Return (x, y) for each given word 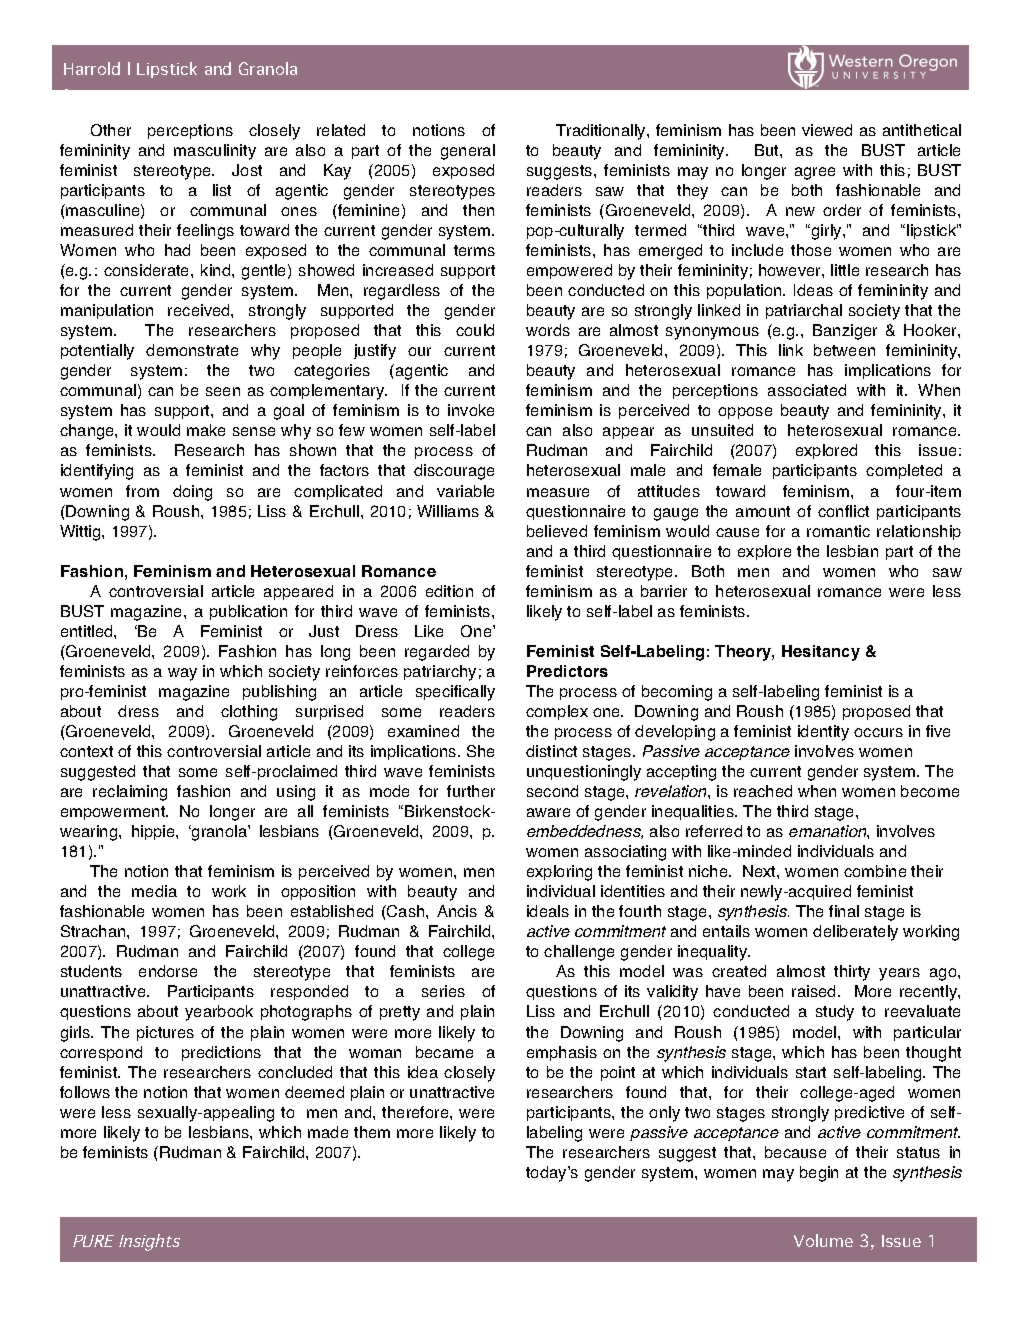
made (328, 1132)
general (468, 152)
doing (192, 493)
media (154, 891)
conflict (843, 511)
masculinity (215, 152)
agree (815, 173)
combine (875, 871)
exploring (559, 873)
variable (465, 491)
